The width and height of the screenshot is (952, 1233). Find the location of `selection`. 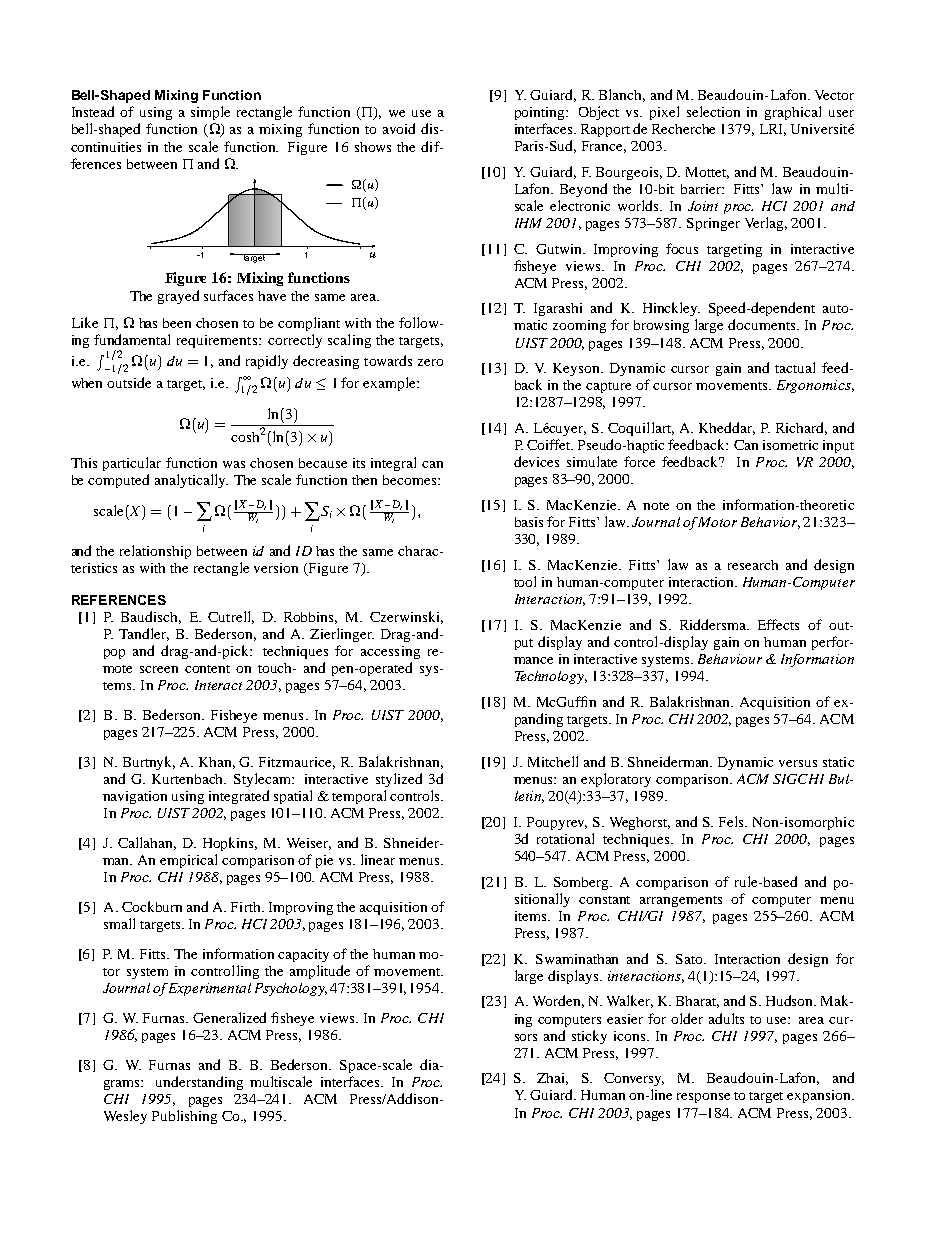

selection is located at coordinates (713, 111).
